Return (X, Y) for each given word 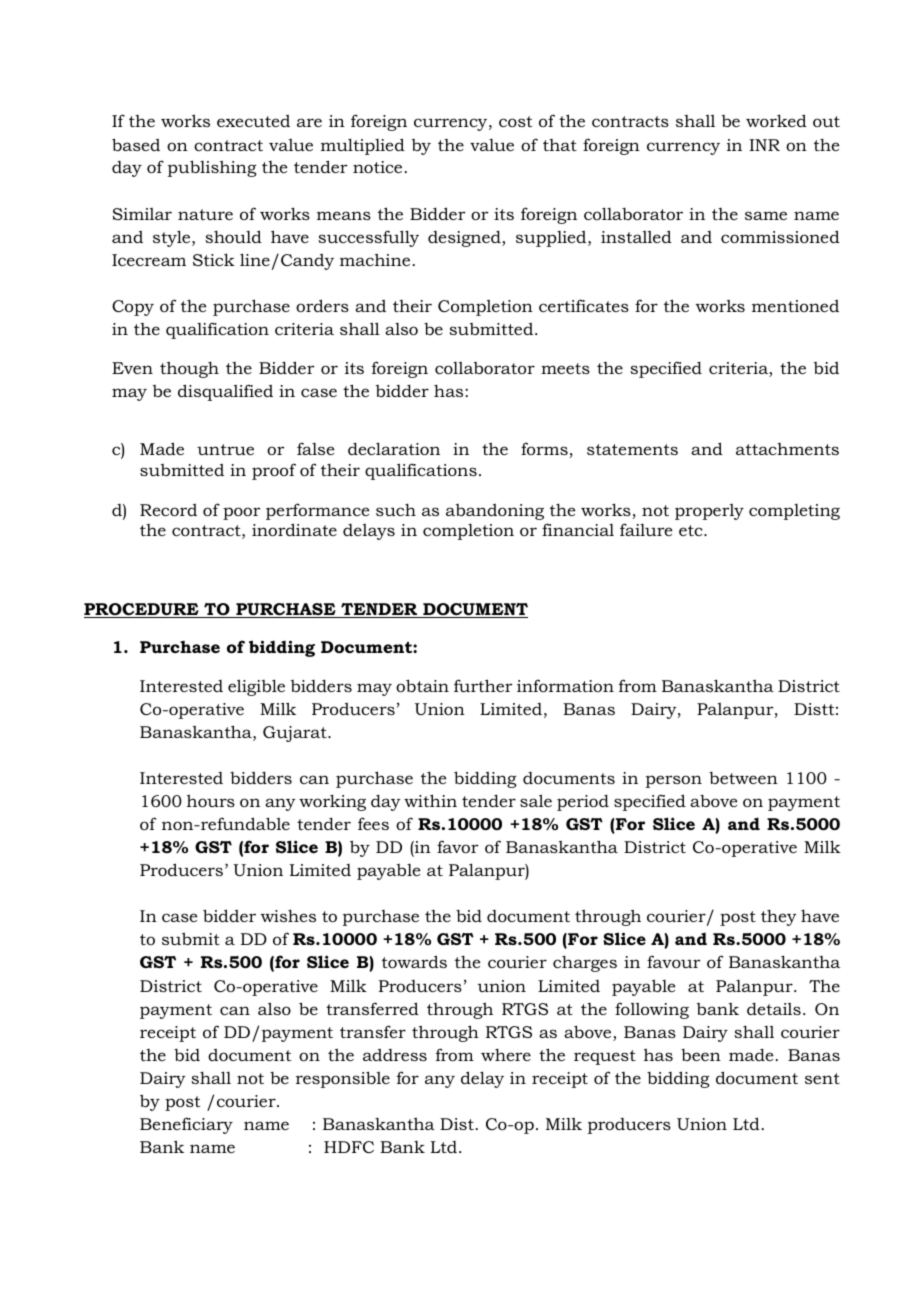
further (483, 685)
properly (709, 512)
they (779, 917)
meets (565, 368)
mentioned (795, 306)
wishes (288, 915)
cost (515, 121)
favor (457, 846)
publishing (212, 168)
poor (241, 513)
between (743, 778)
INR (764, 145)
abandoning (495, 512)
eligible (256, 687)
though (189, 369)
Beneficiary (186, 1125)
